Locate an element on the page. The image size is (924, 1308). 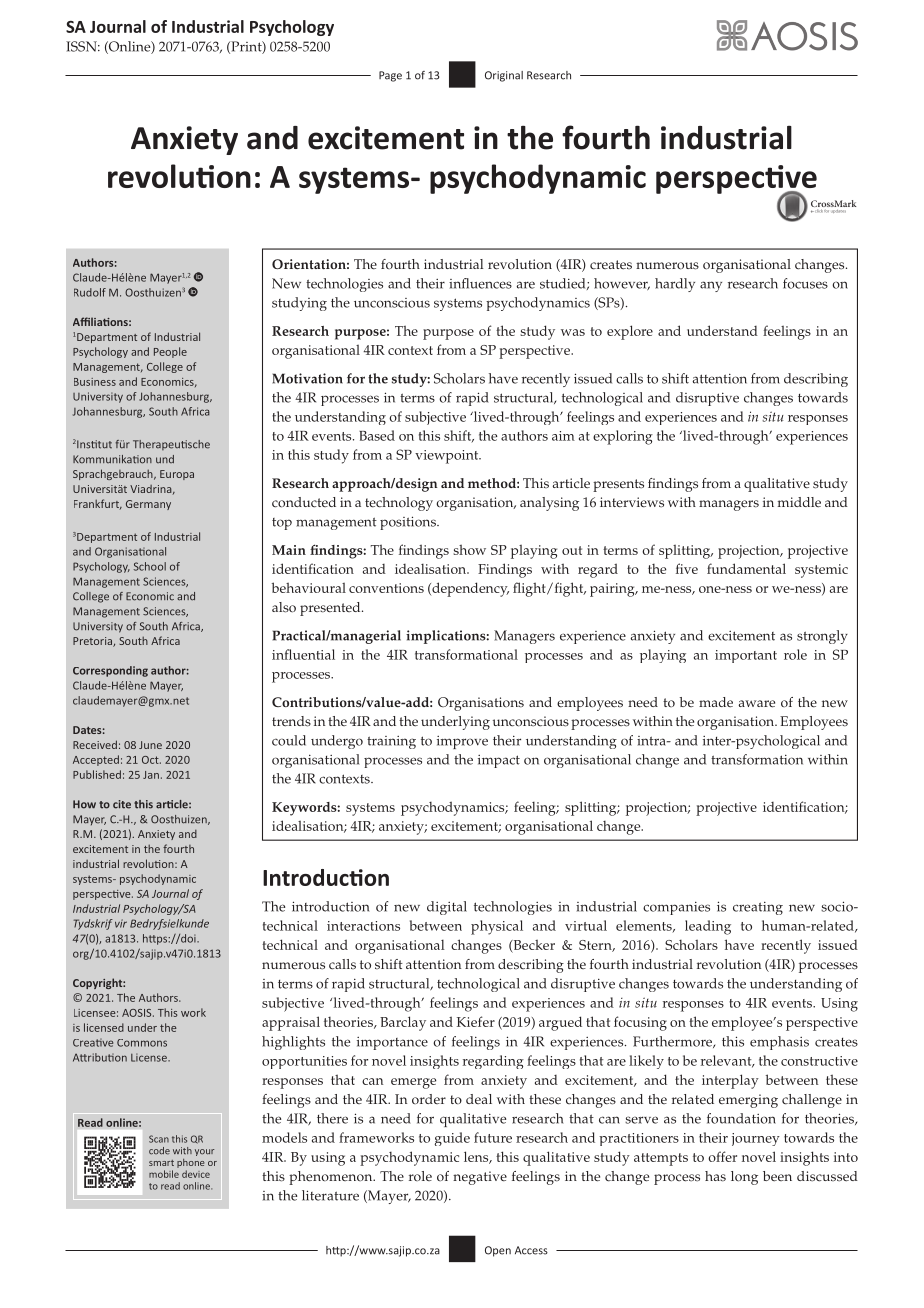
fundamental is located at coordinates (746, 568).
